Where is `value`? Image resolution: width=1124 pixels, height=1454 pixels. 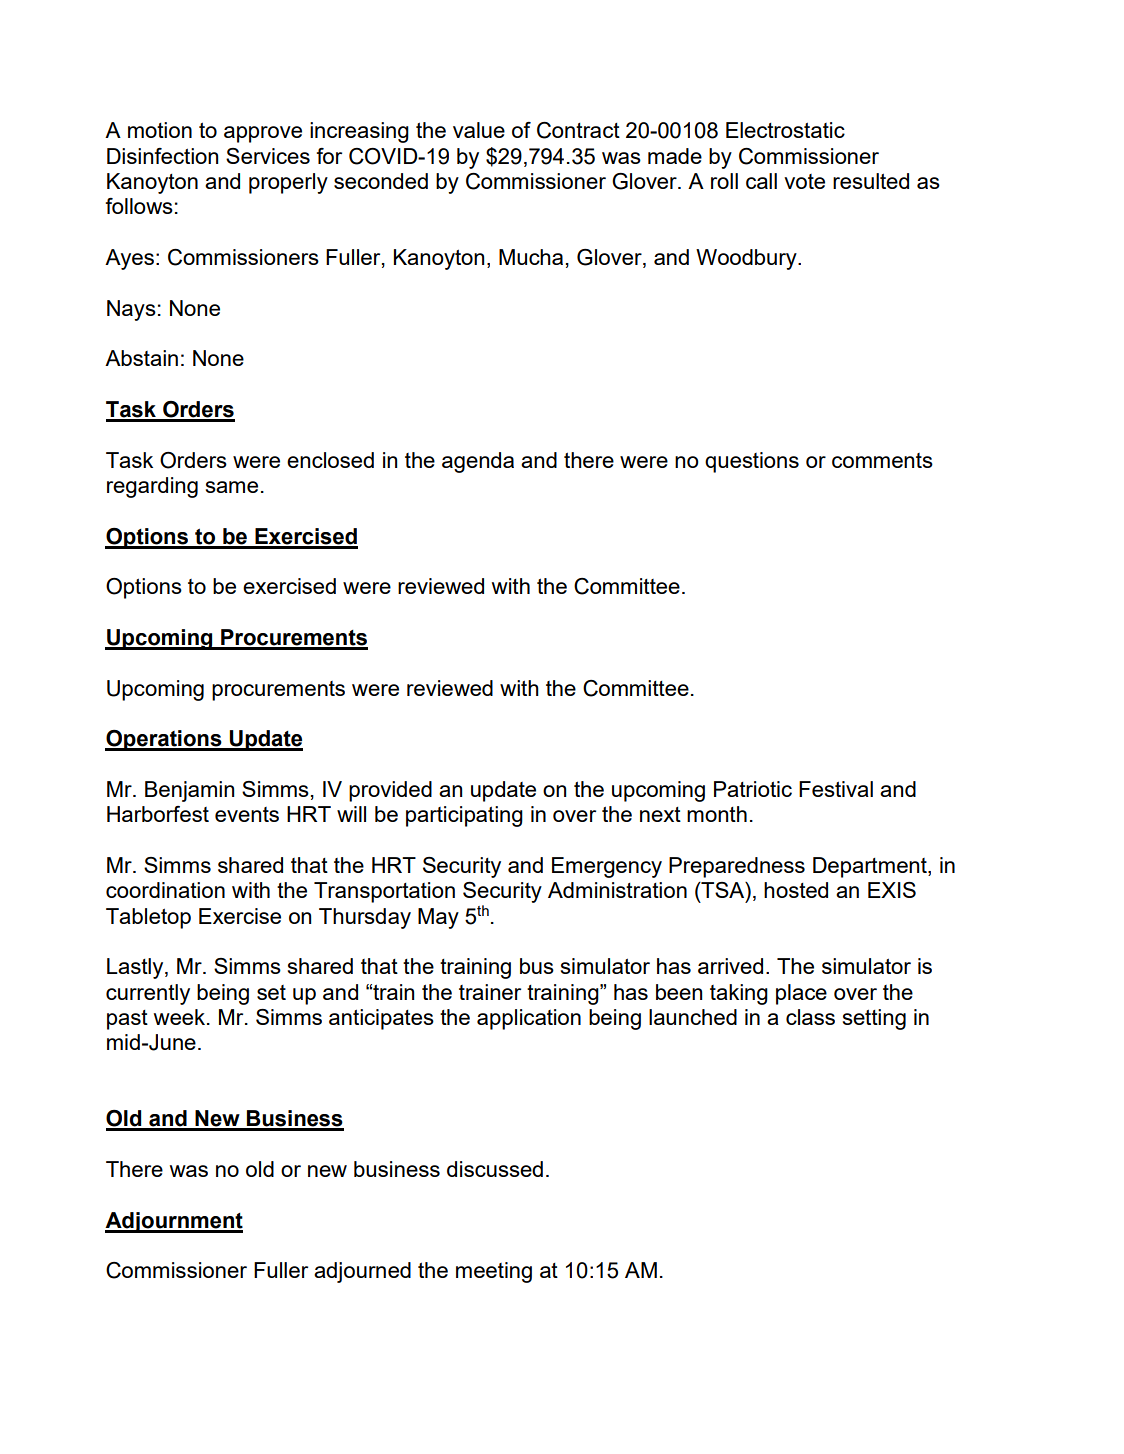 value is located at coordinates (479, 130).
